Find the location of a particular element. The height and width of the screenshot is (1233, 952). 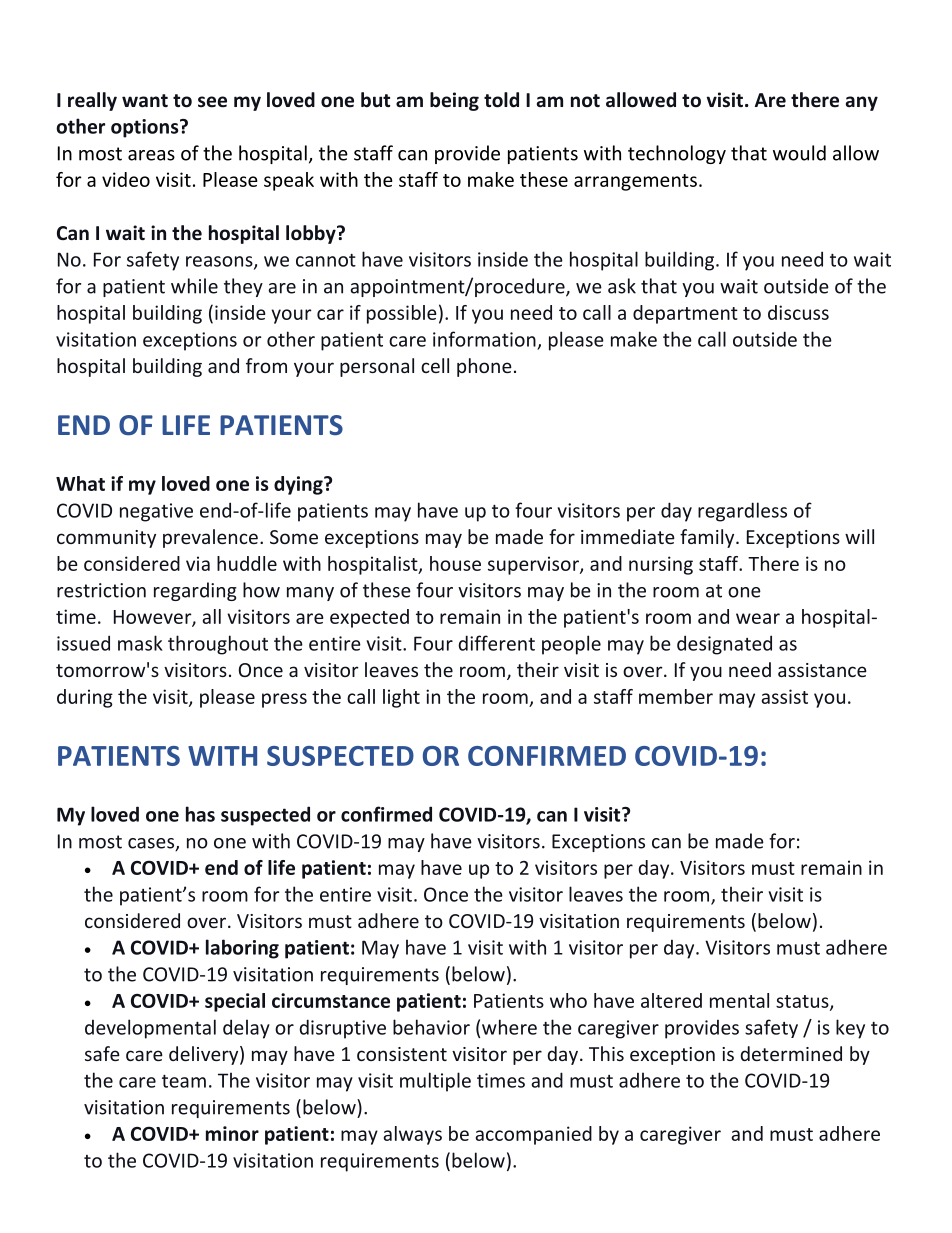

regarding is located at coordinates (195, 591).
